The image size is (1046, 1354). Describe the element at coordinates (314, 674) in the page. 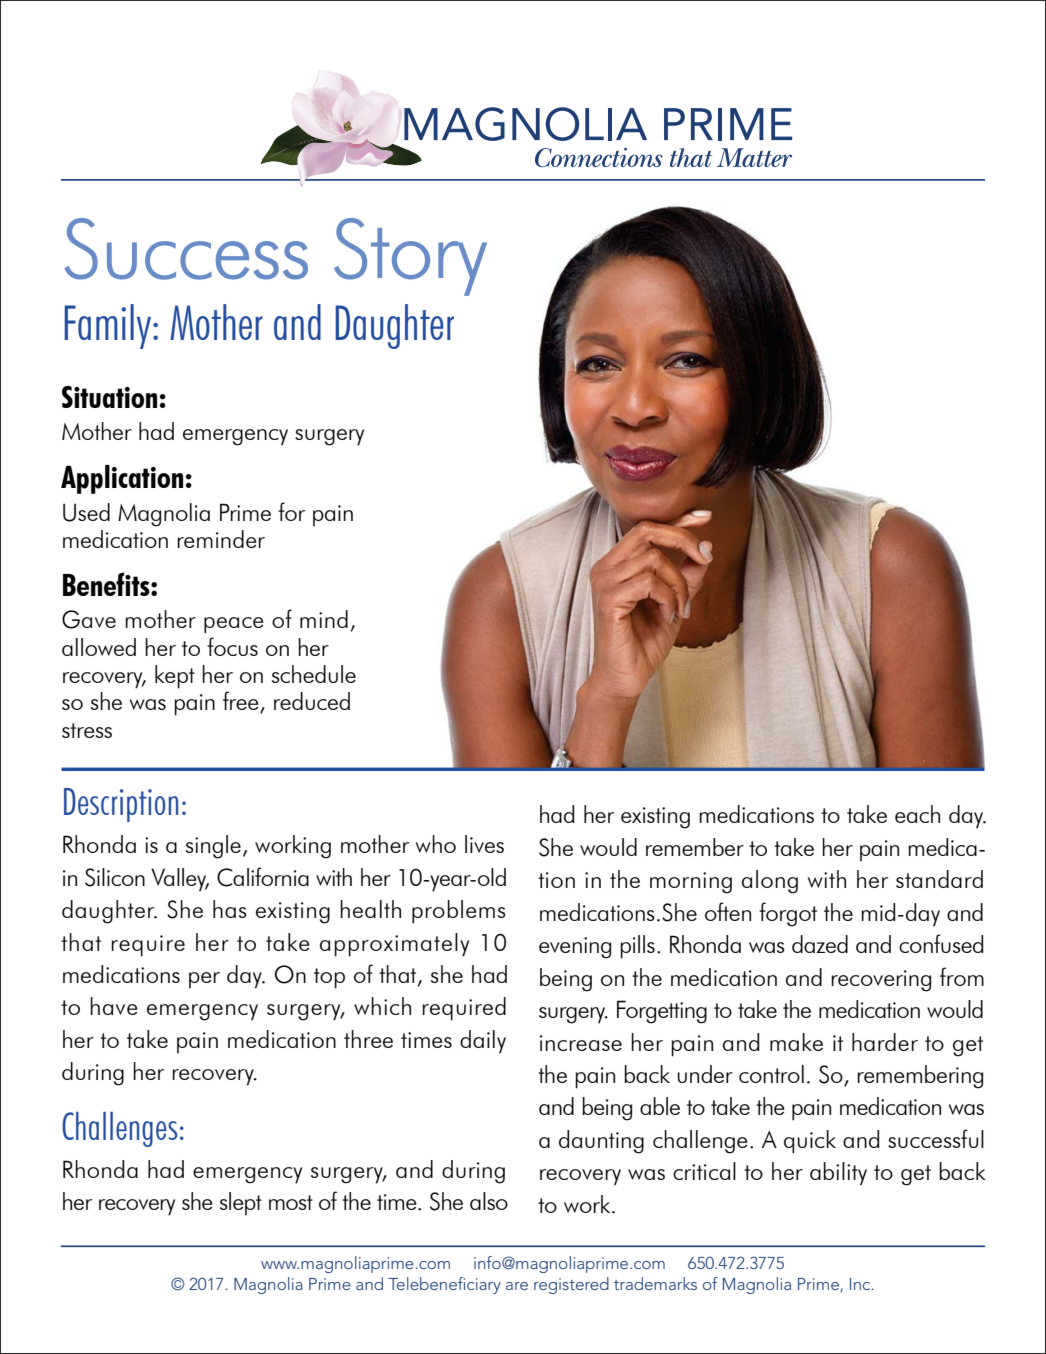

I see `schedule` at that location.
